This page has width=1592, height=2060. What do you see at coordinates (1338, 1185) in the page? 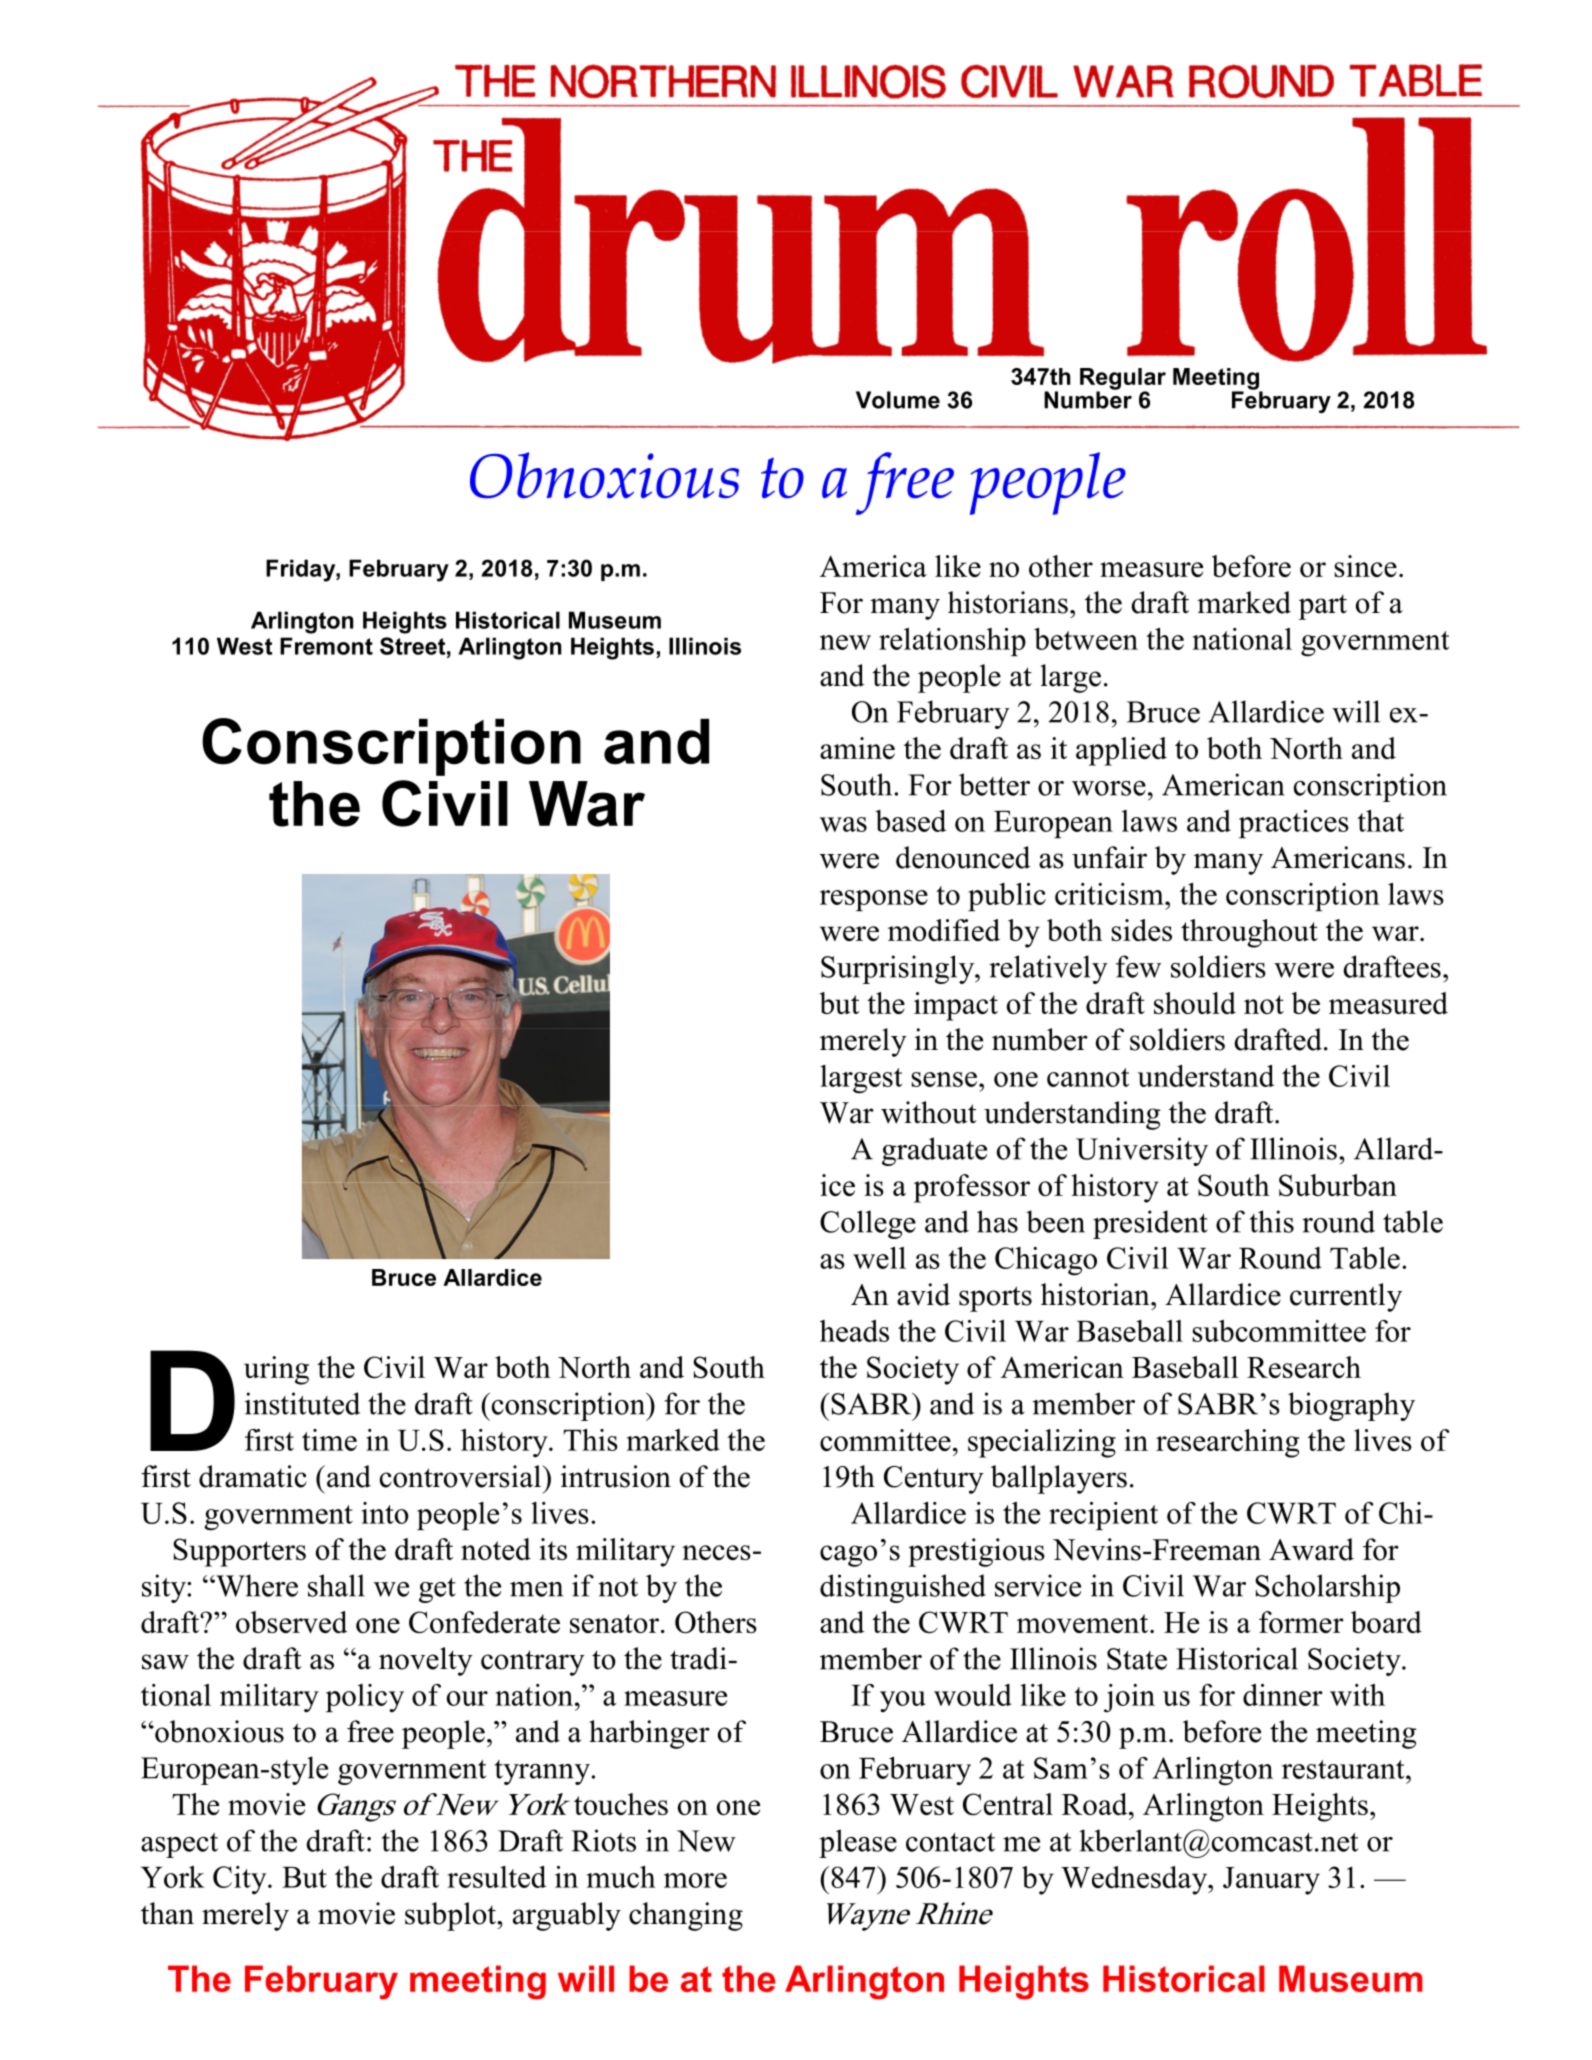
I see `Suburban` at bounding box center [1338, 1185].
